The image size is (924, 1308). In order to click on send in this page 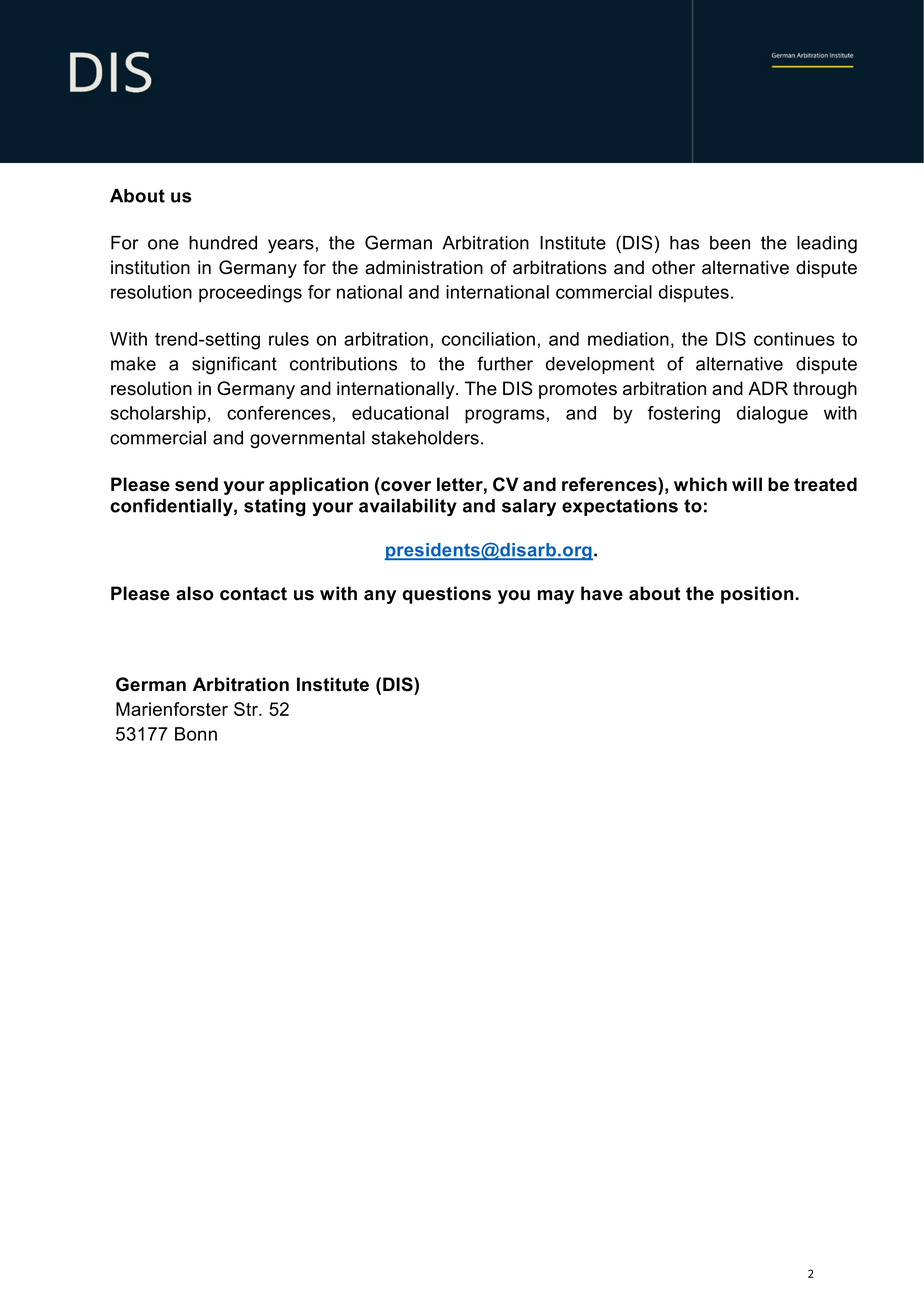, I will do `click(196, 484)`.
